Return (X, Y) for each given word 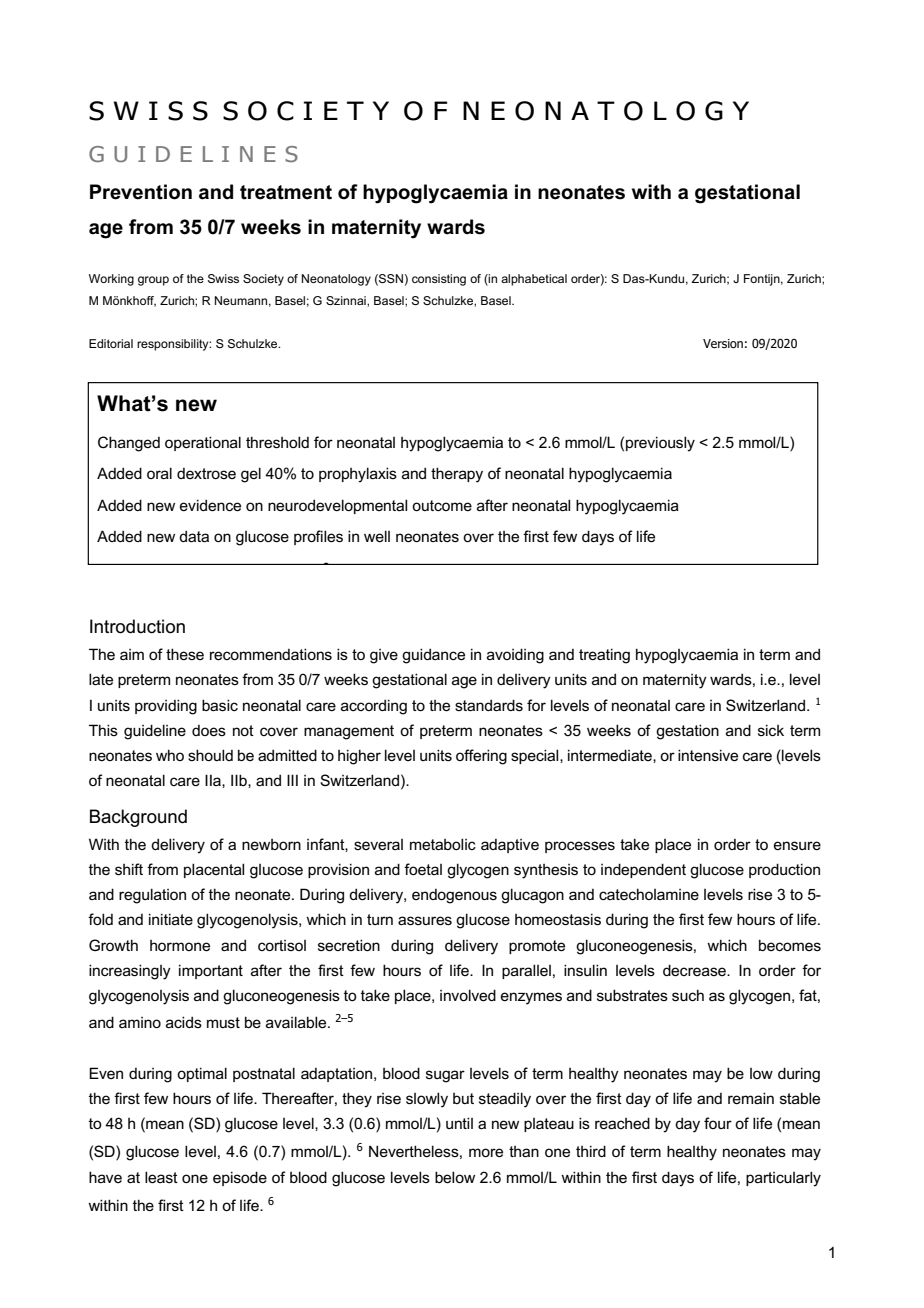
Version (723, 343)
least (161, 1177)
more (486, 1152)
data (194, 536)
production (784, 870)
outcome (442, 505)
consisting (439, 280)
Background (138, 818)
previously (660, 444)
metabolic (443, 844)
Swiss (223, 278)
